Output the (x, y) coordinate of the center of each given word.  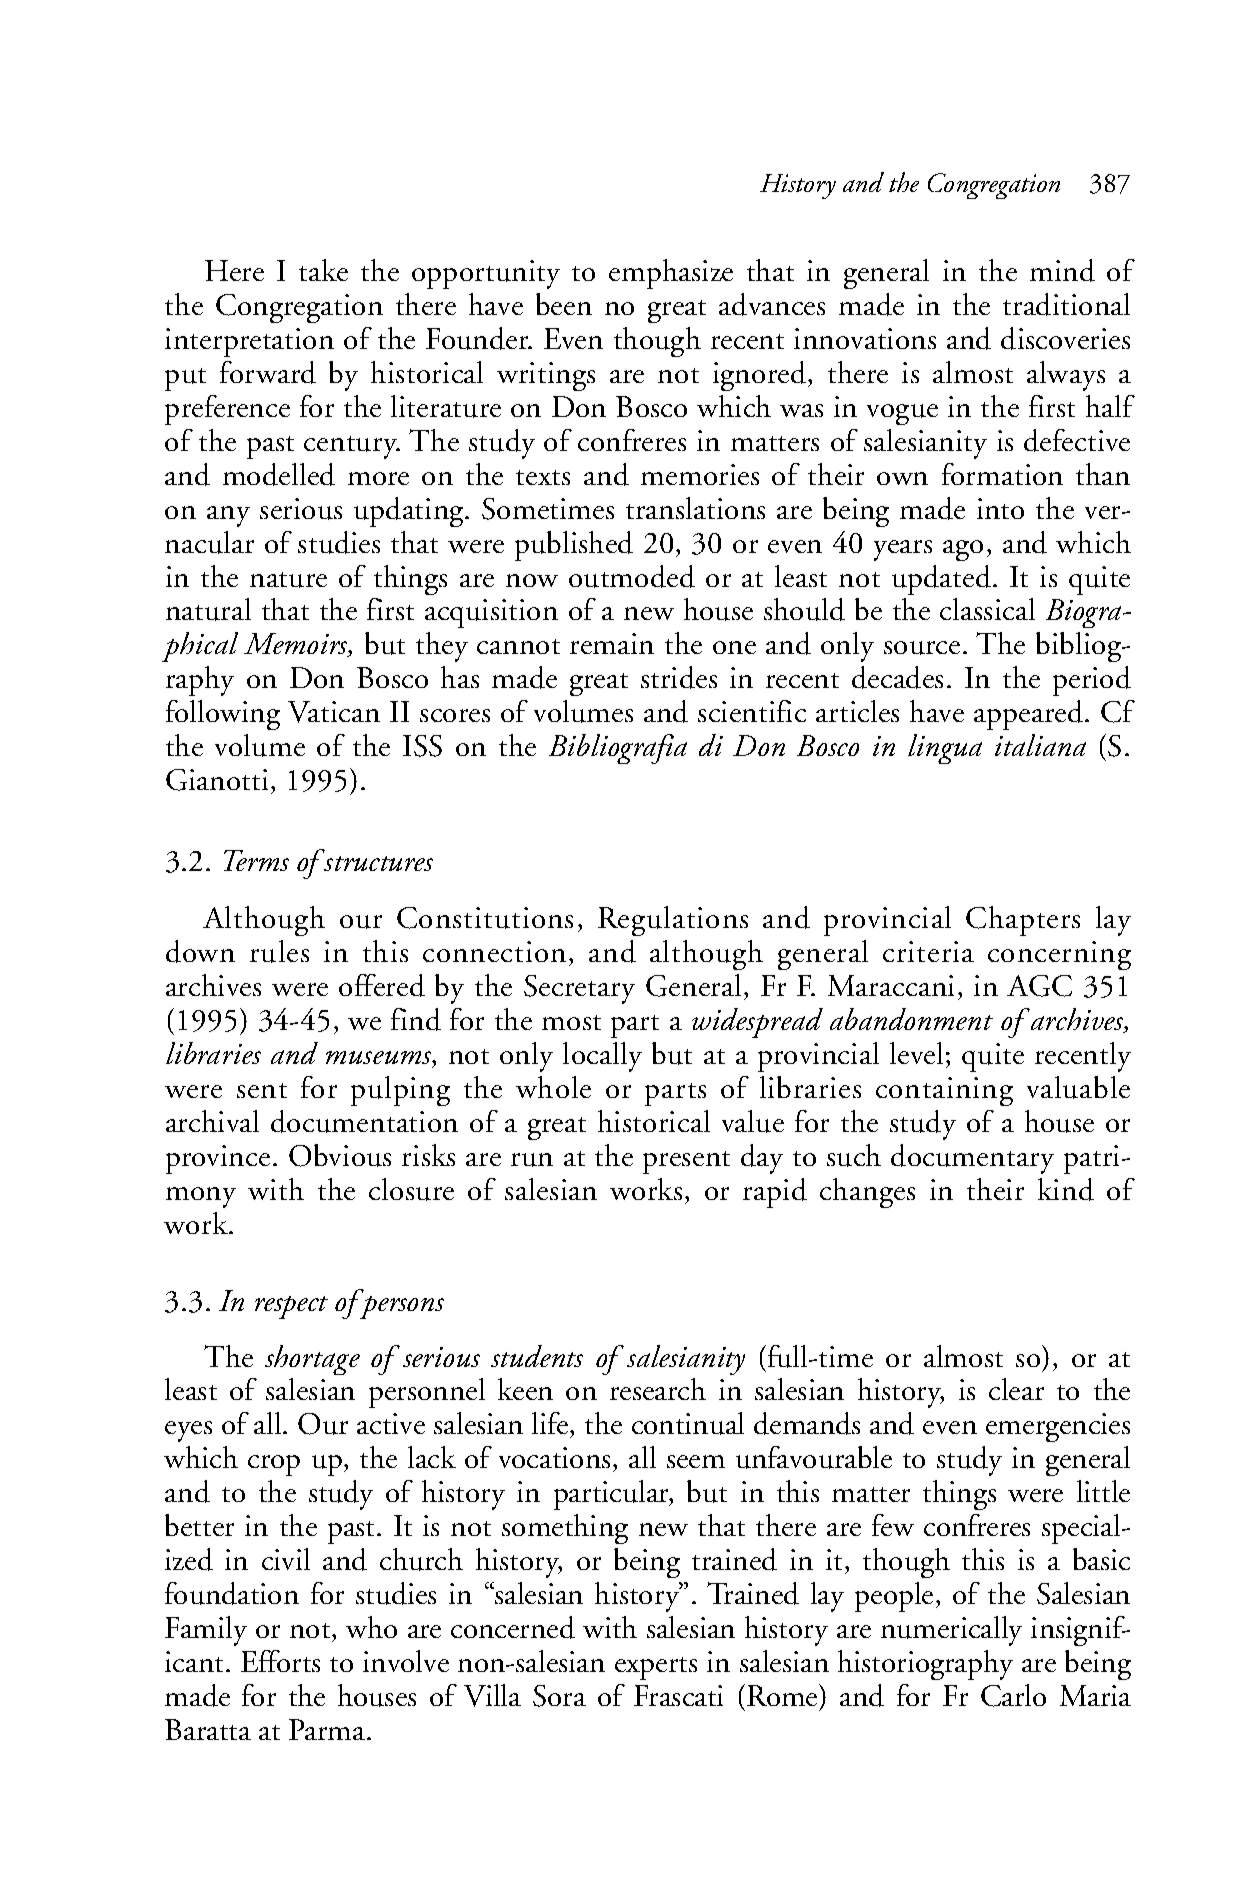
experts (656, 1668)
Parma (328, 1729)
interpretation (249, 342)
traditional (1066, 304)
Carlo (1013, 1695)
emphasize (671, 274)
